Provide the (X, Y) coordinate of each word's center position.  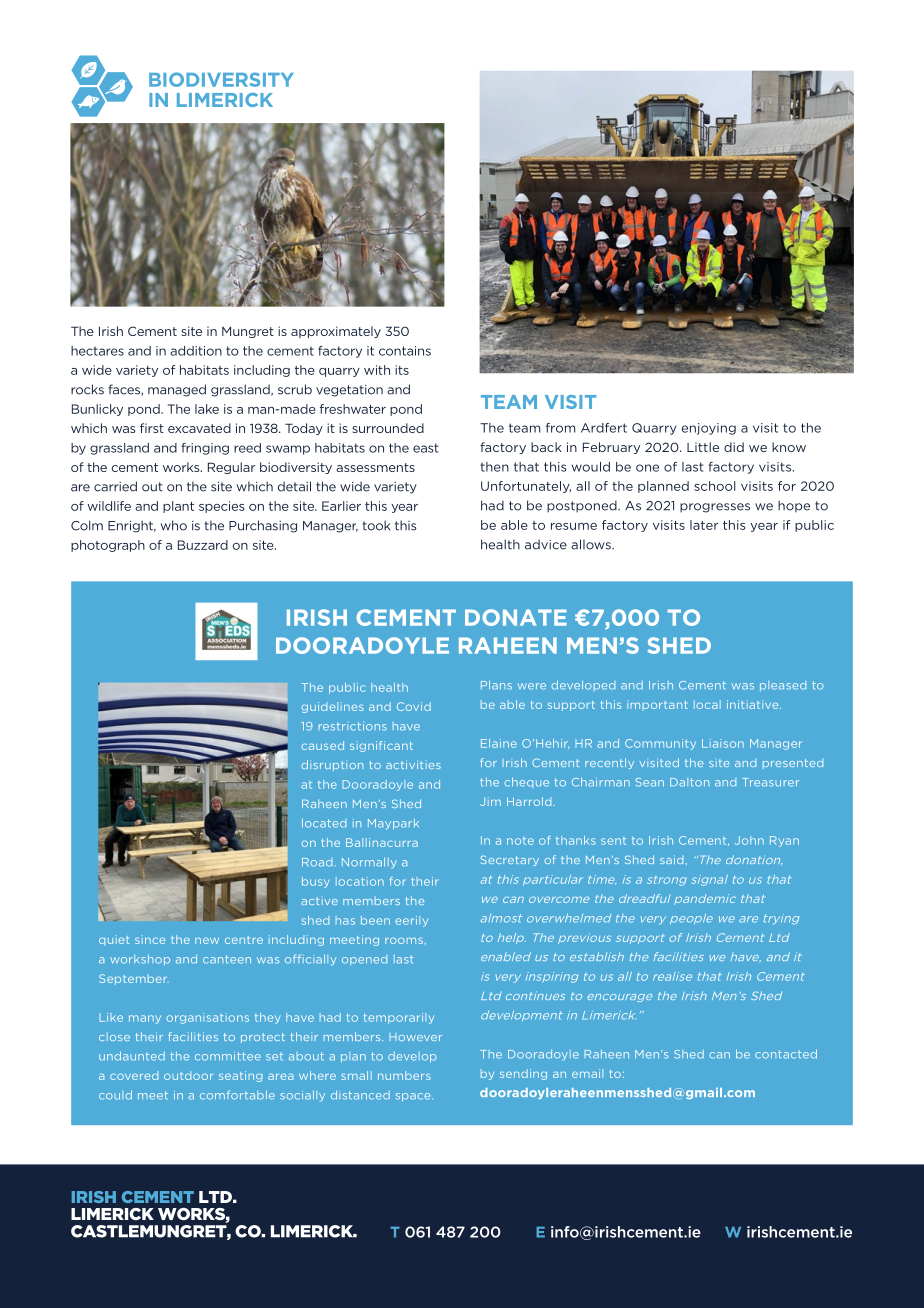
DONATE (516, 617)
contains (405, 351)
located (324, 823)
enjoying (709, 429)
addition (196, 351)
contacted (786, 1054)
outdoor (188, 1075)
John (749, 840)
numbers (404, 1075)
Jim (490, 801)
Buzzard (203, 545)
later (704, 525)
